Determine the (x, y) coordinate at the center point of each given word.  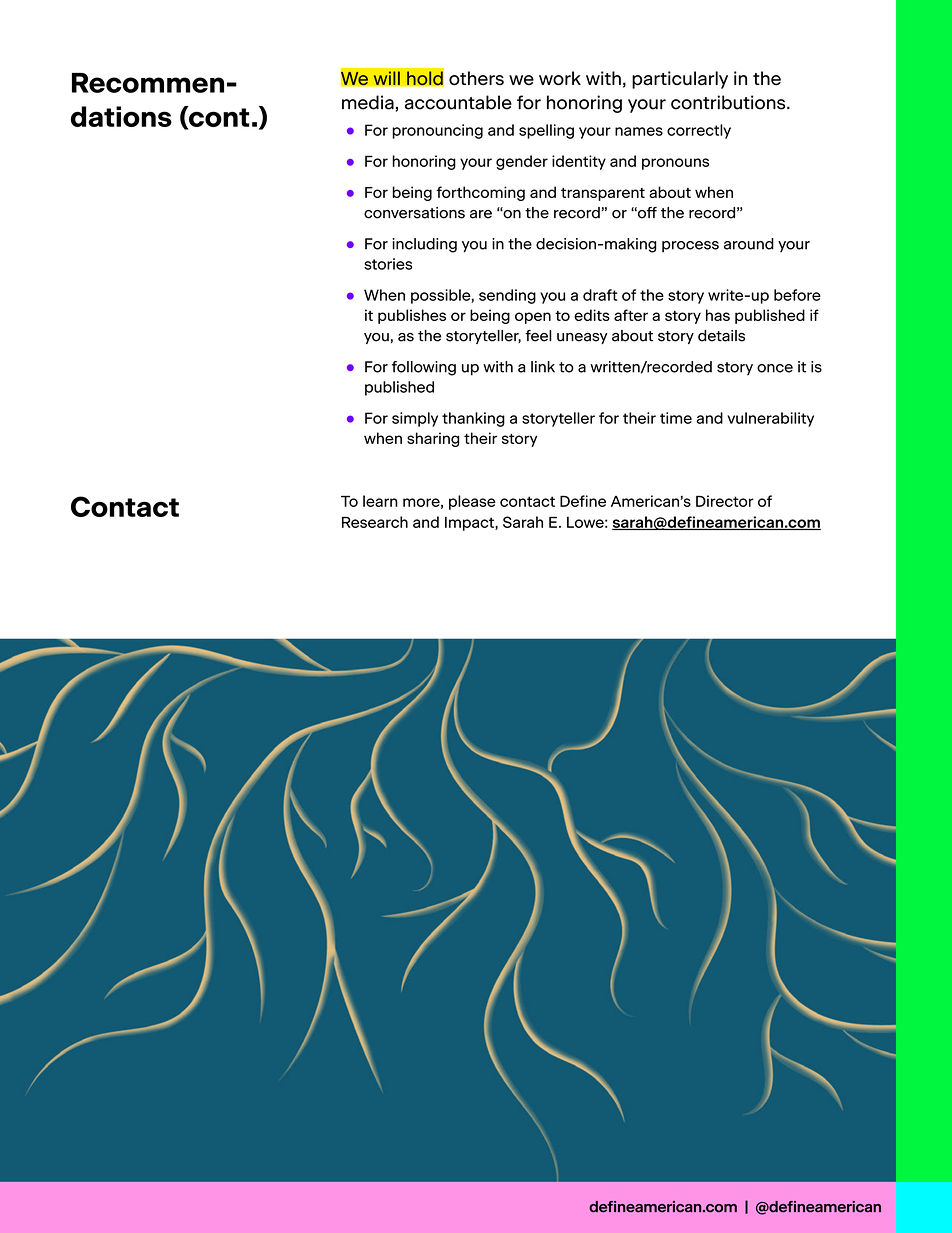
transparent (603, 194)
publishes (412, 316)
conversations (414, 213)
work (560, 78)
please (472, 502)
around (749, 244)
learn (380, 501)
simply (415, 419)
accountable (458, 102)
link (543, 367)
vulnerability (770, 419)
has (718, 315)
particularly (680, 80)
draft (600, 295)
